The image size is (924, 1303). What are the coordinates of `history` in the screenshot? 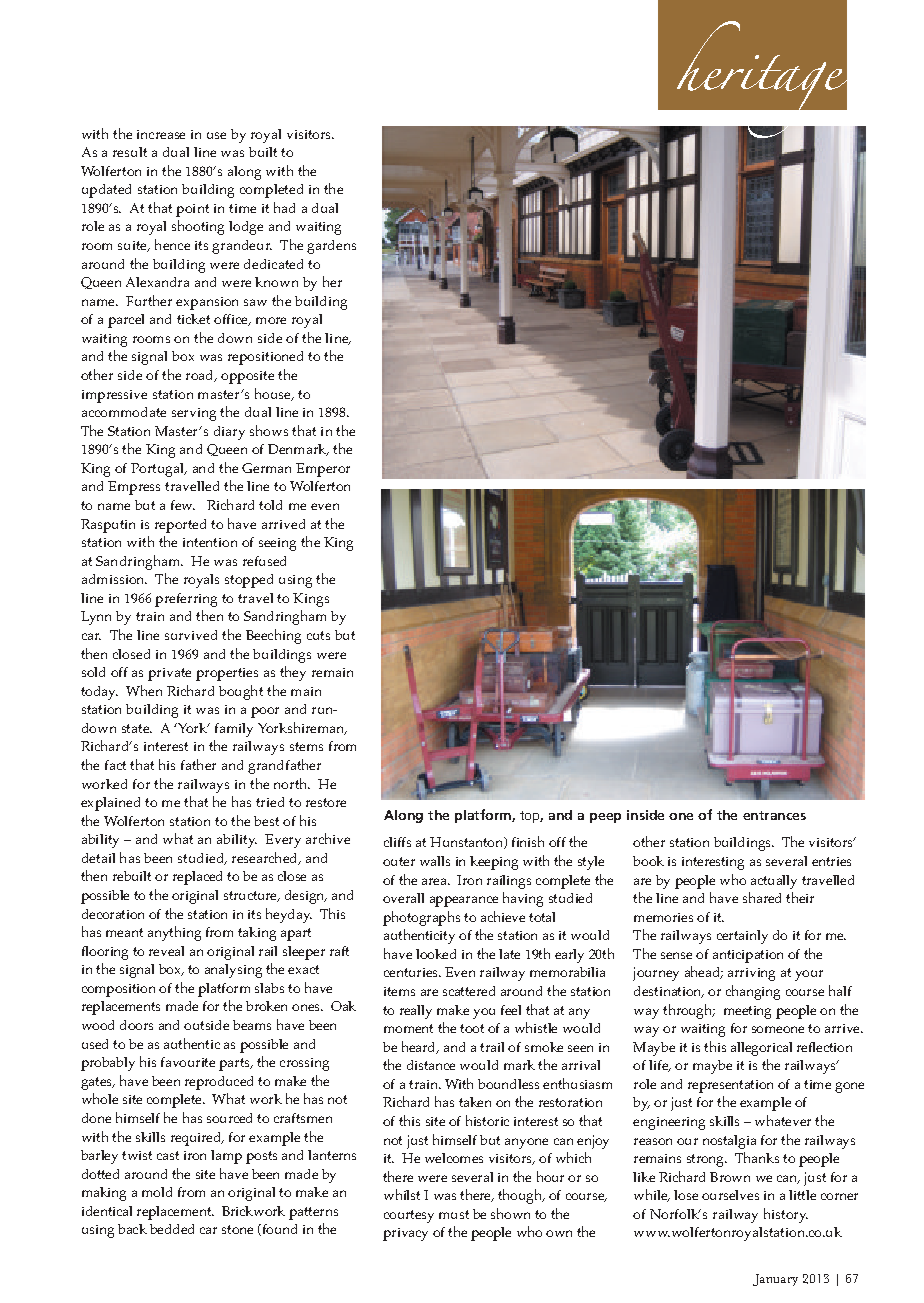 It's located at (786, 1215).
